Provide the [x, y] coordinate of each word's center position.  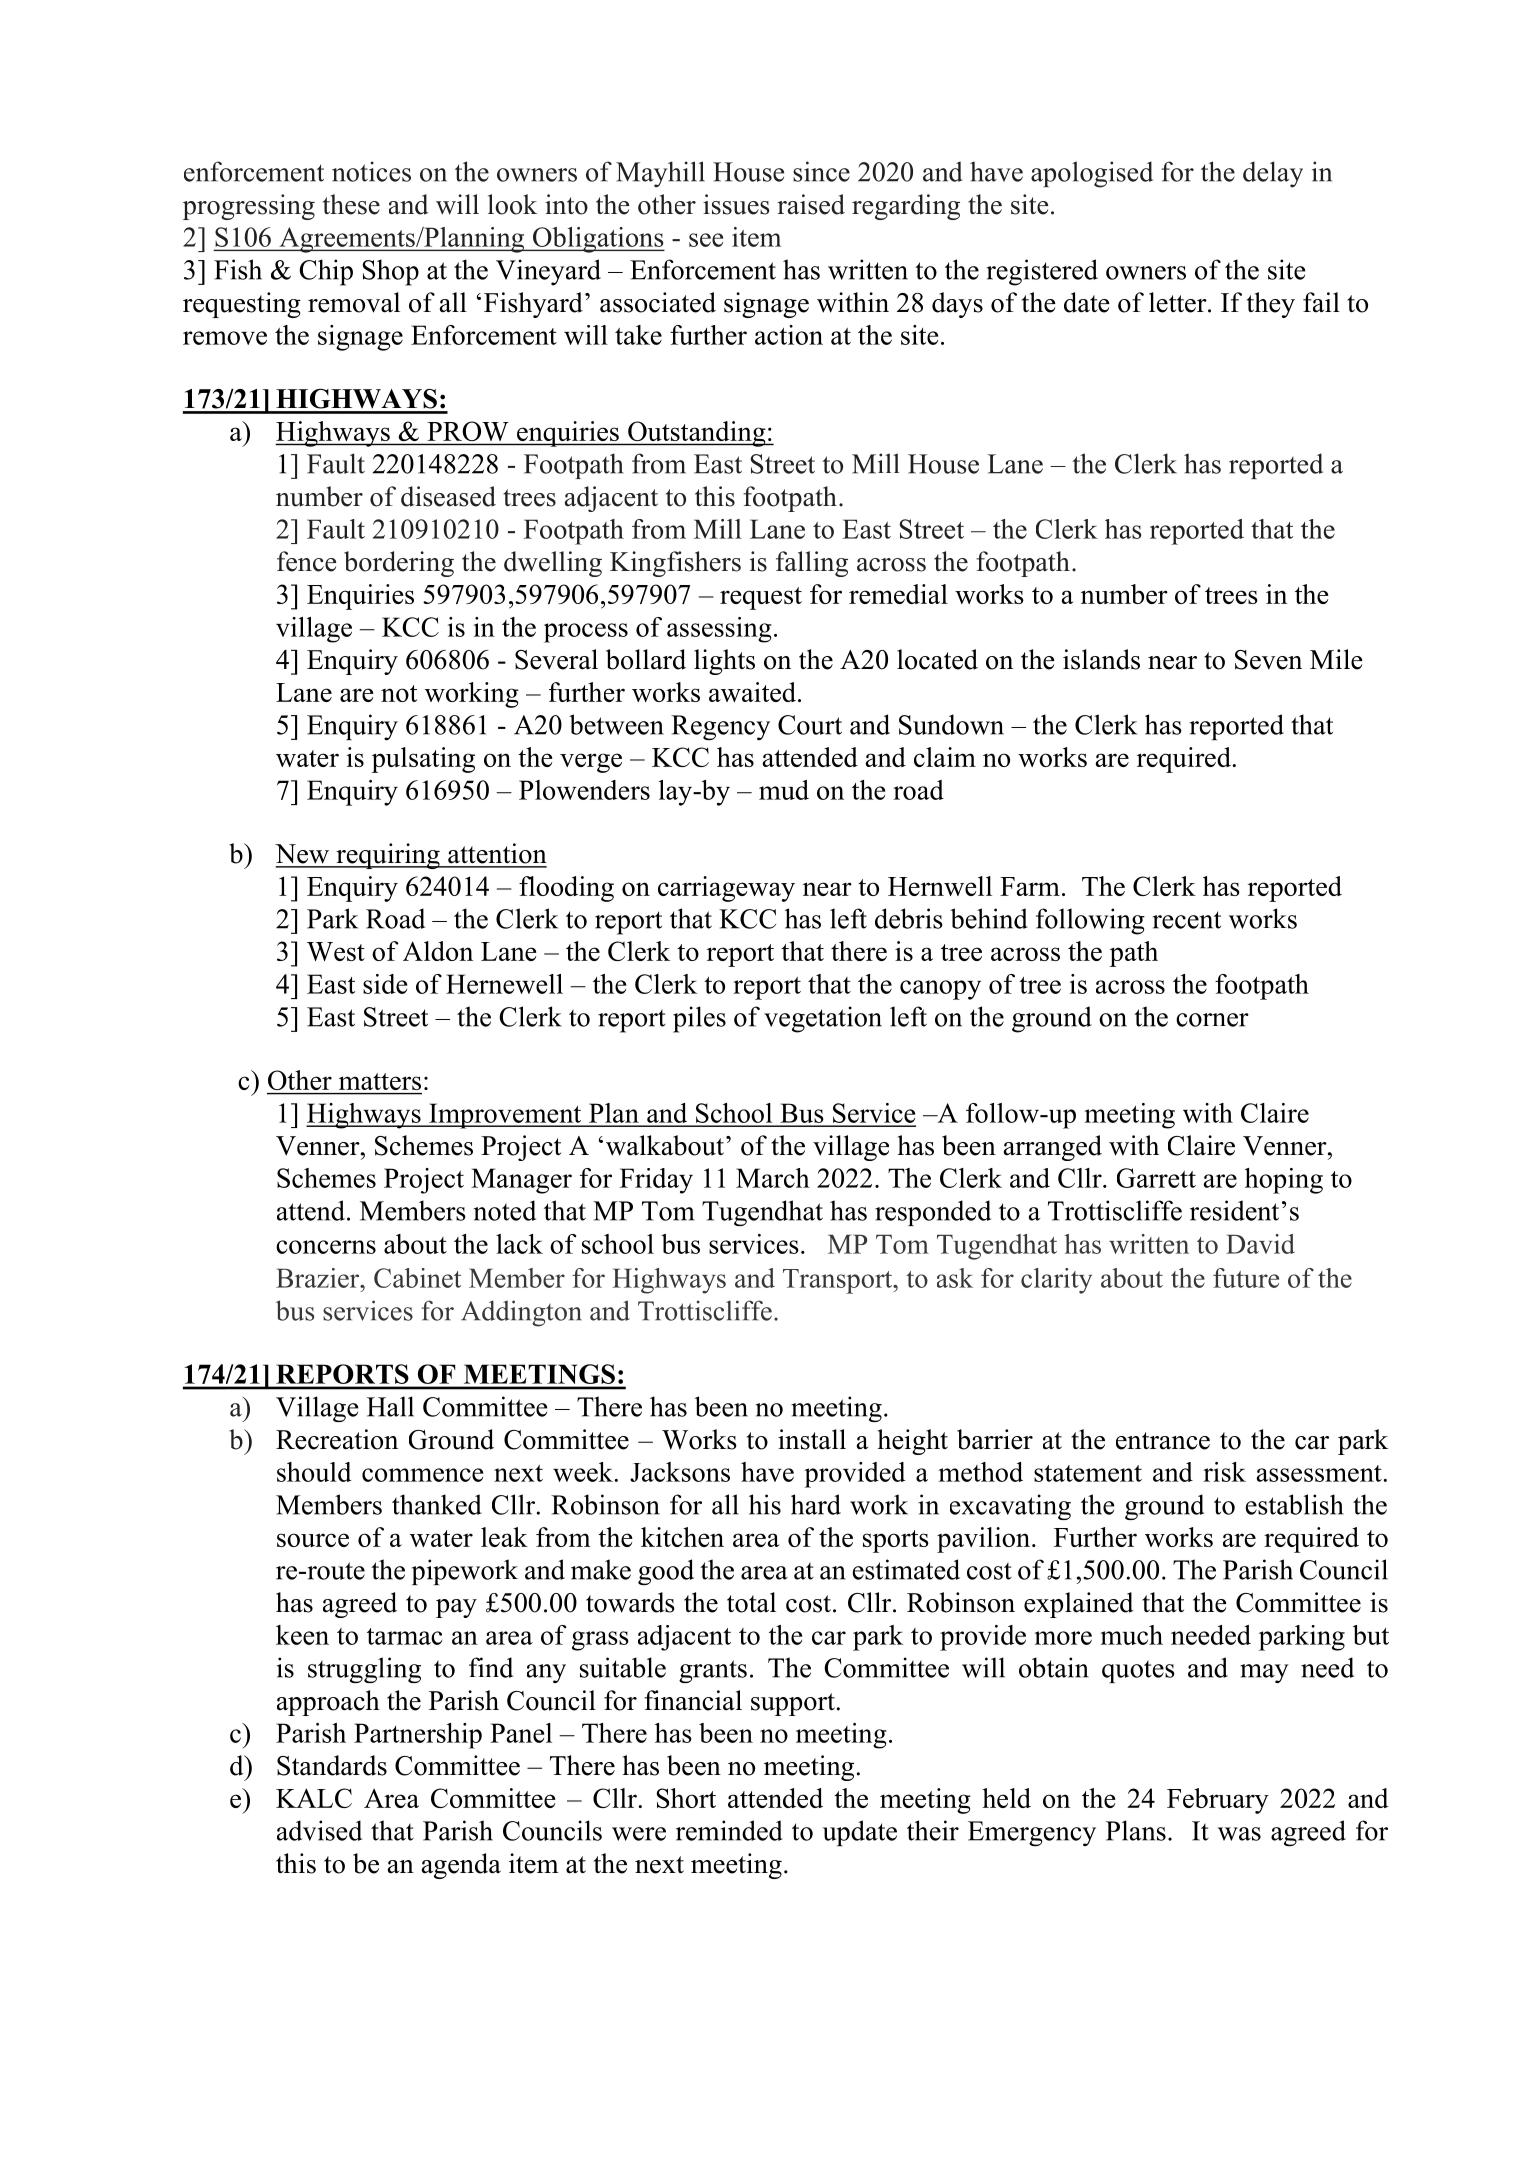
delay [1273, 174]
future [1246, 1278]
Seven [1268, 660]
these [351, 204]
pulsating [423, 760]
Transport [839, 1281]
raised [811, 204]
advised [319, 1830]
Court [810, 725]
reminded [729, 1830]
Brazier [319, 1278]
